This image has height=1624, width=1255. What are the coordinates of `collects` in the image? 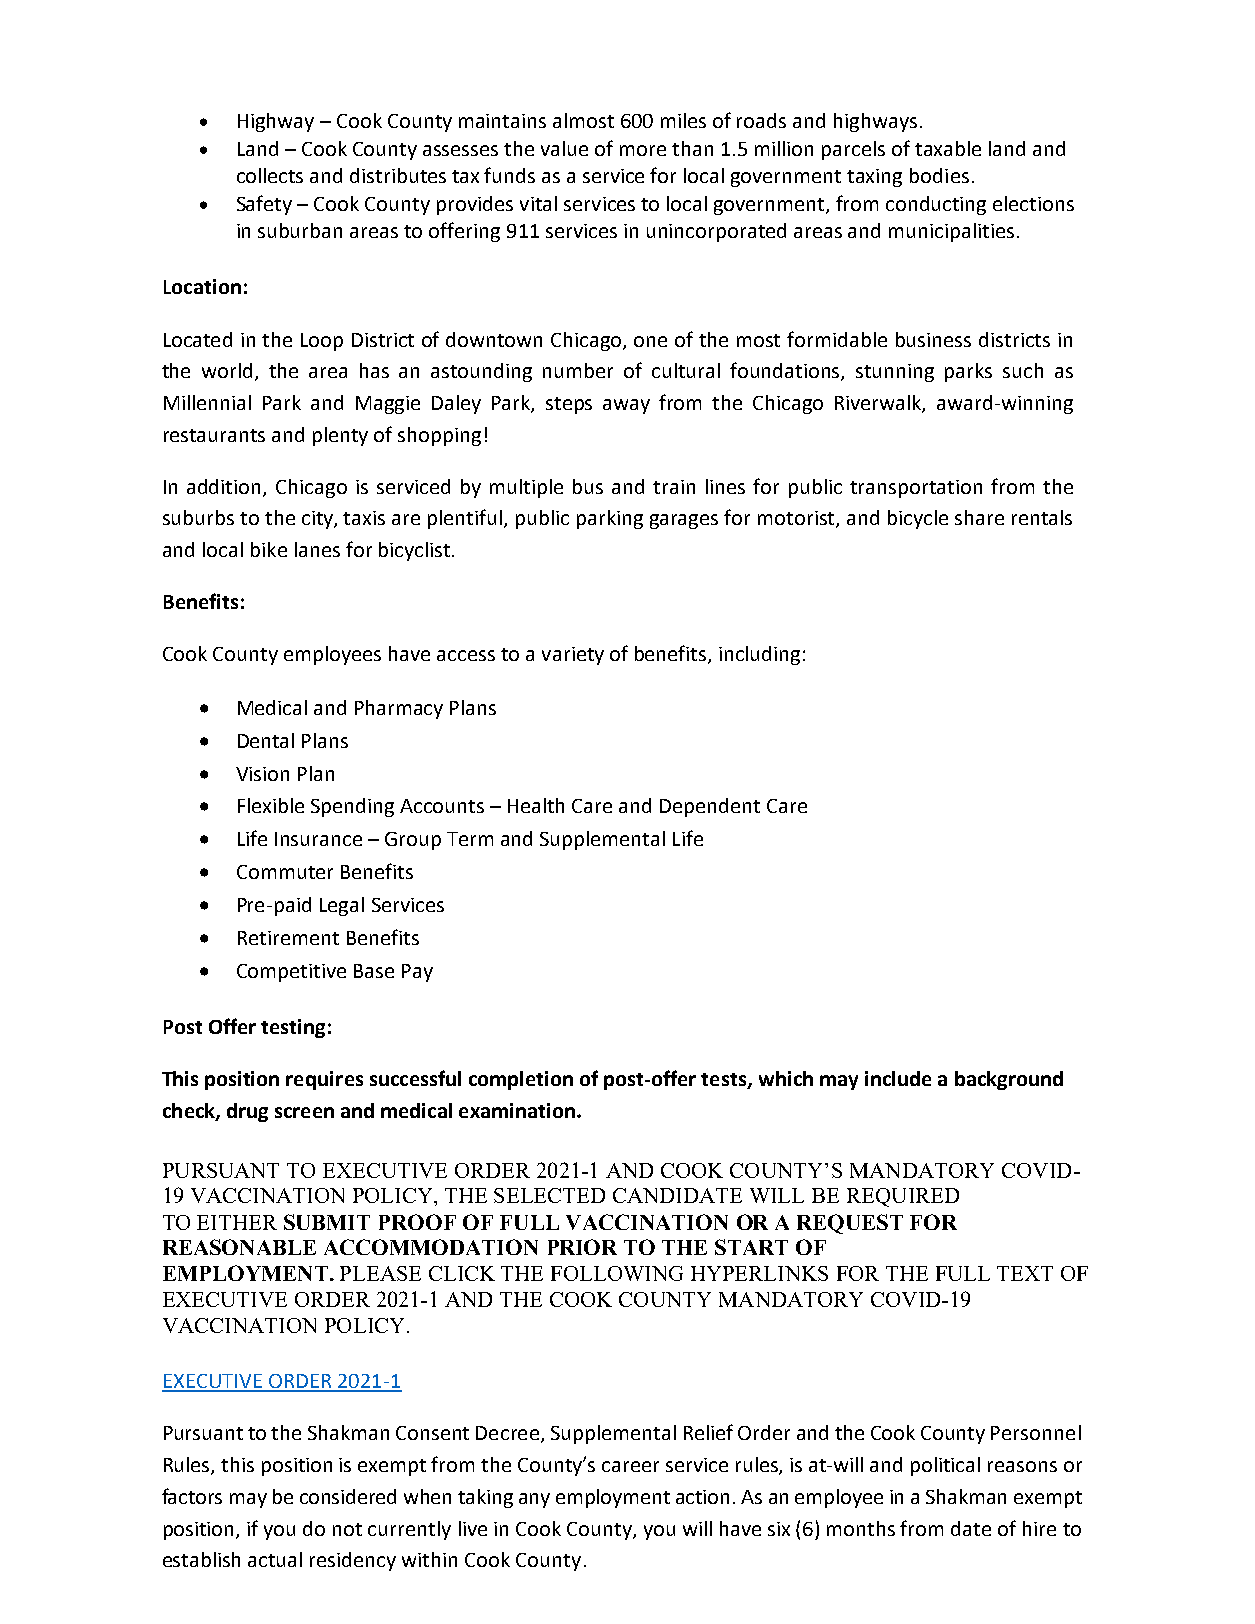 It's located at (270, 175).
